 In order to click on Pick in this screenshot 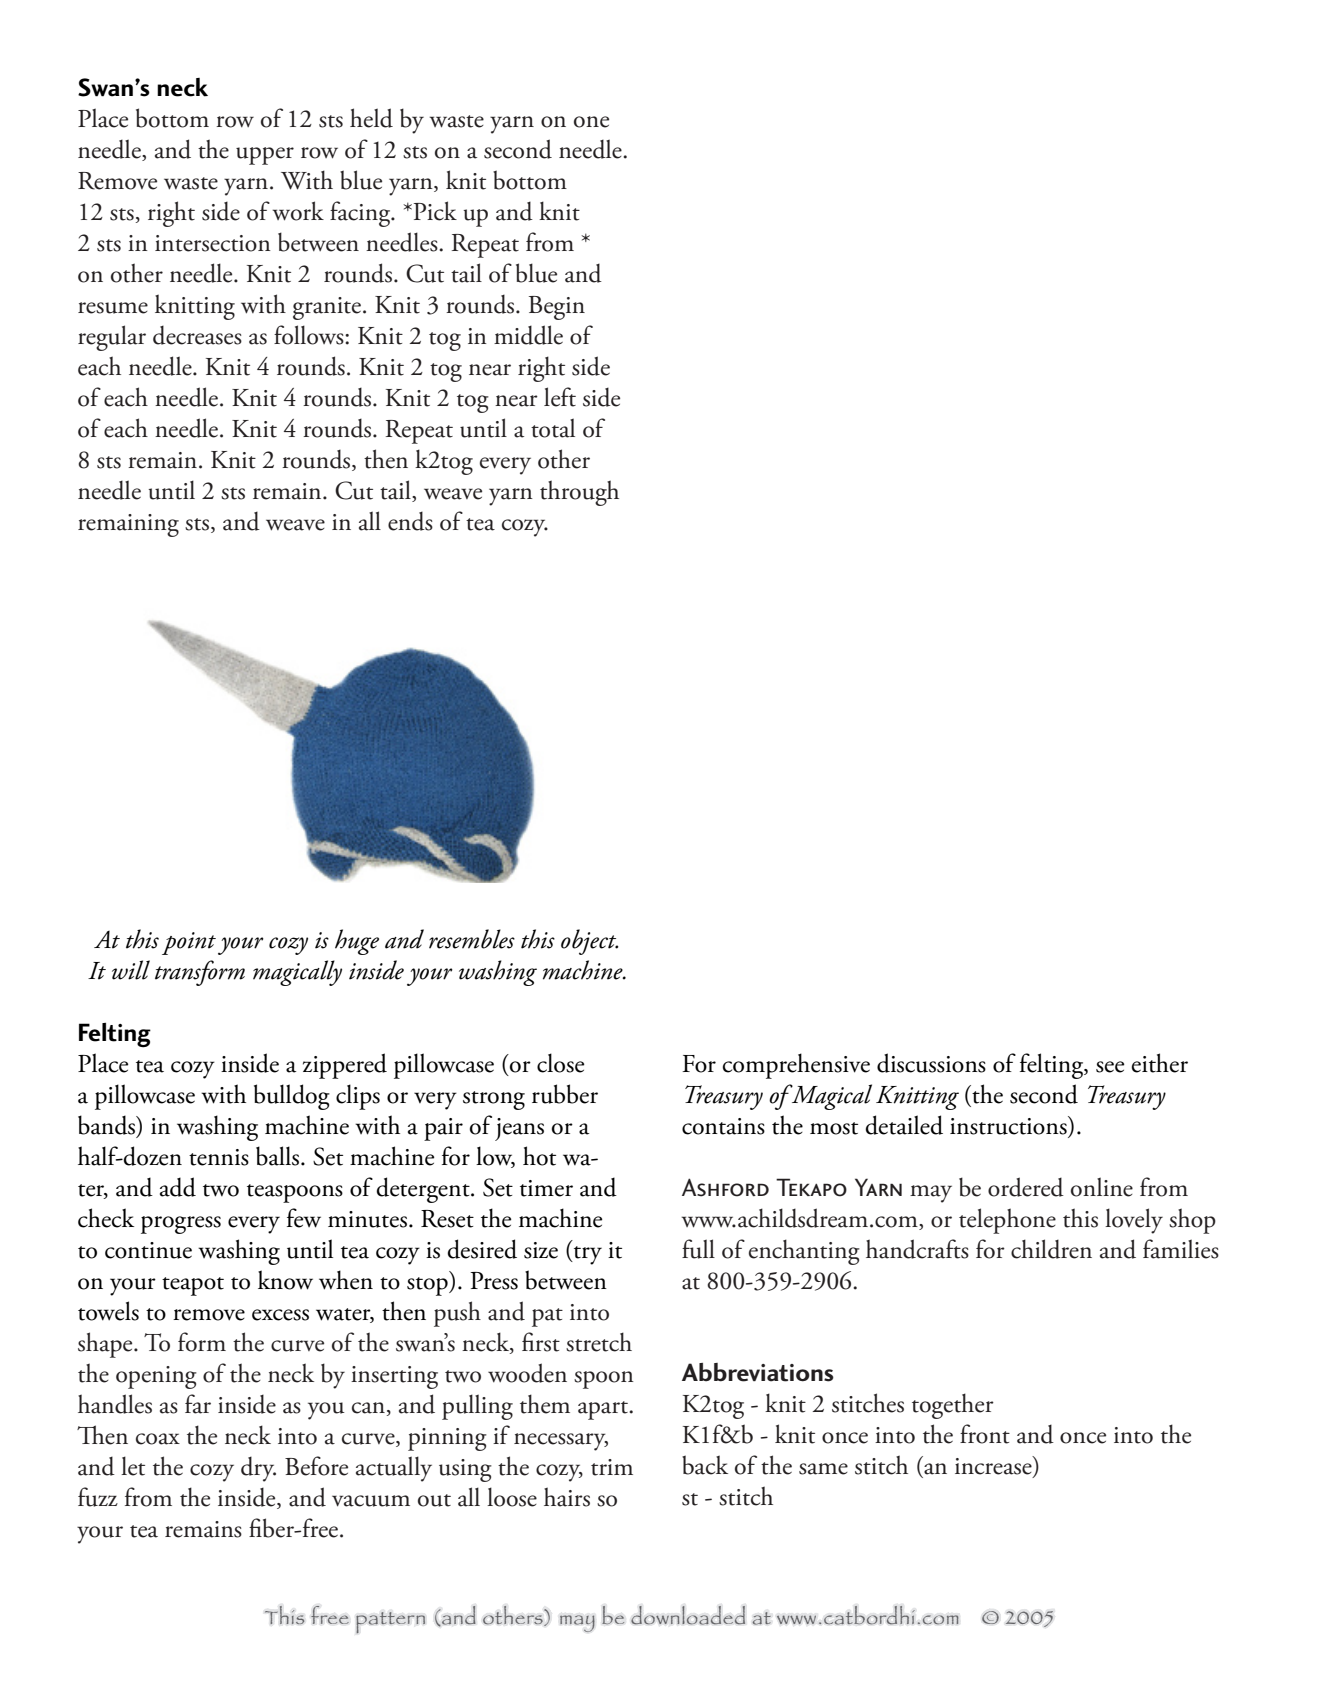, I will do `click(434, 211)`.
